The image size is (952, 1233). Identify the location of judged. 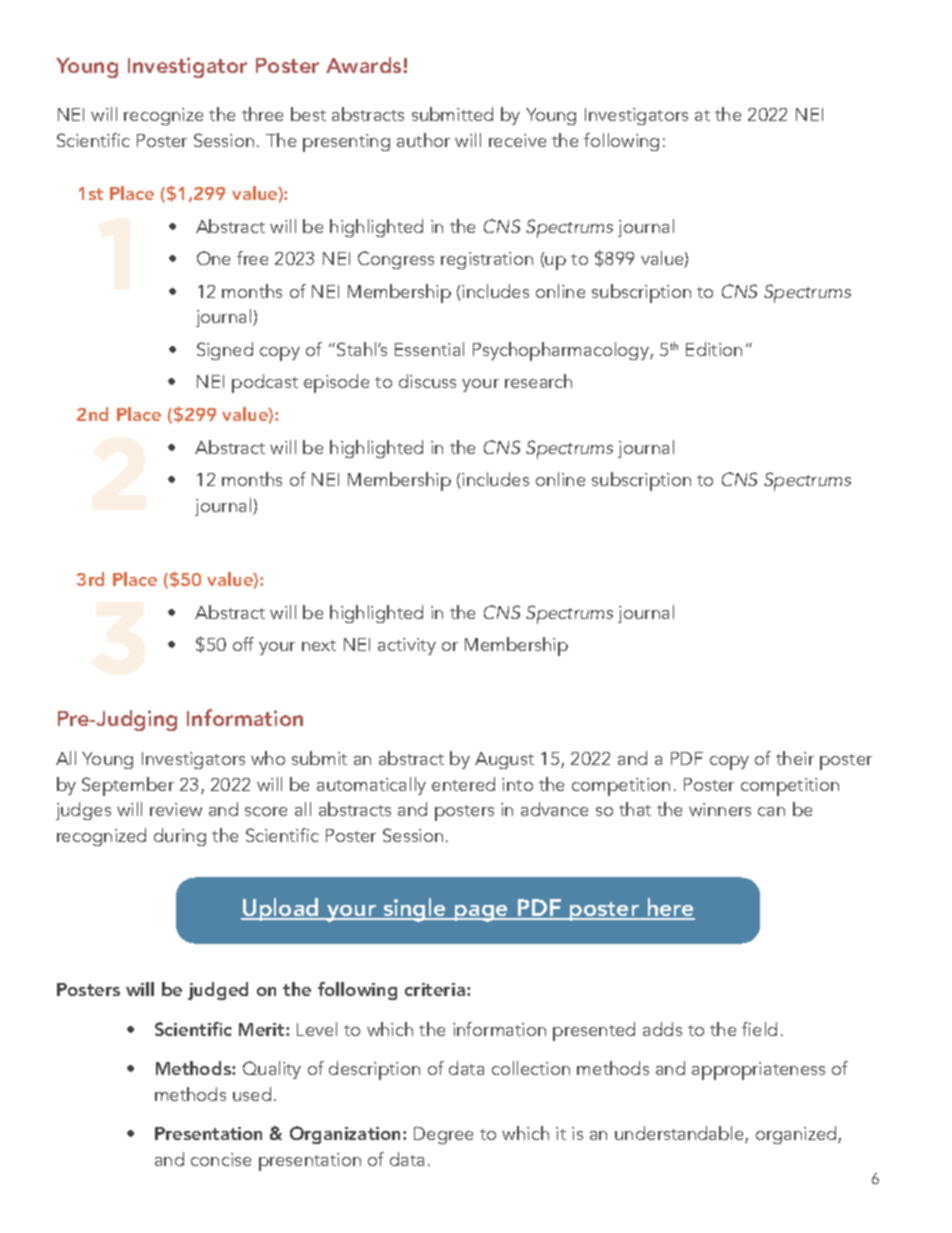
(218, 991).
